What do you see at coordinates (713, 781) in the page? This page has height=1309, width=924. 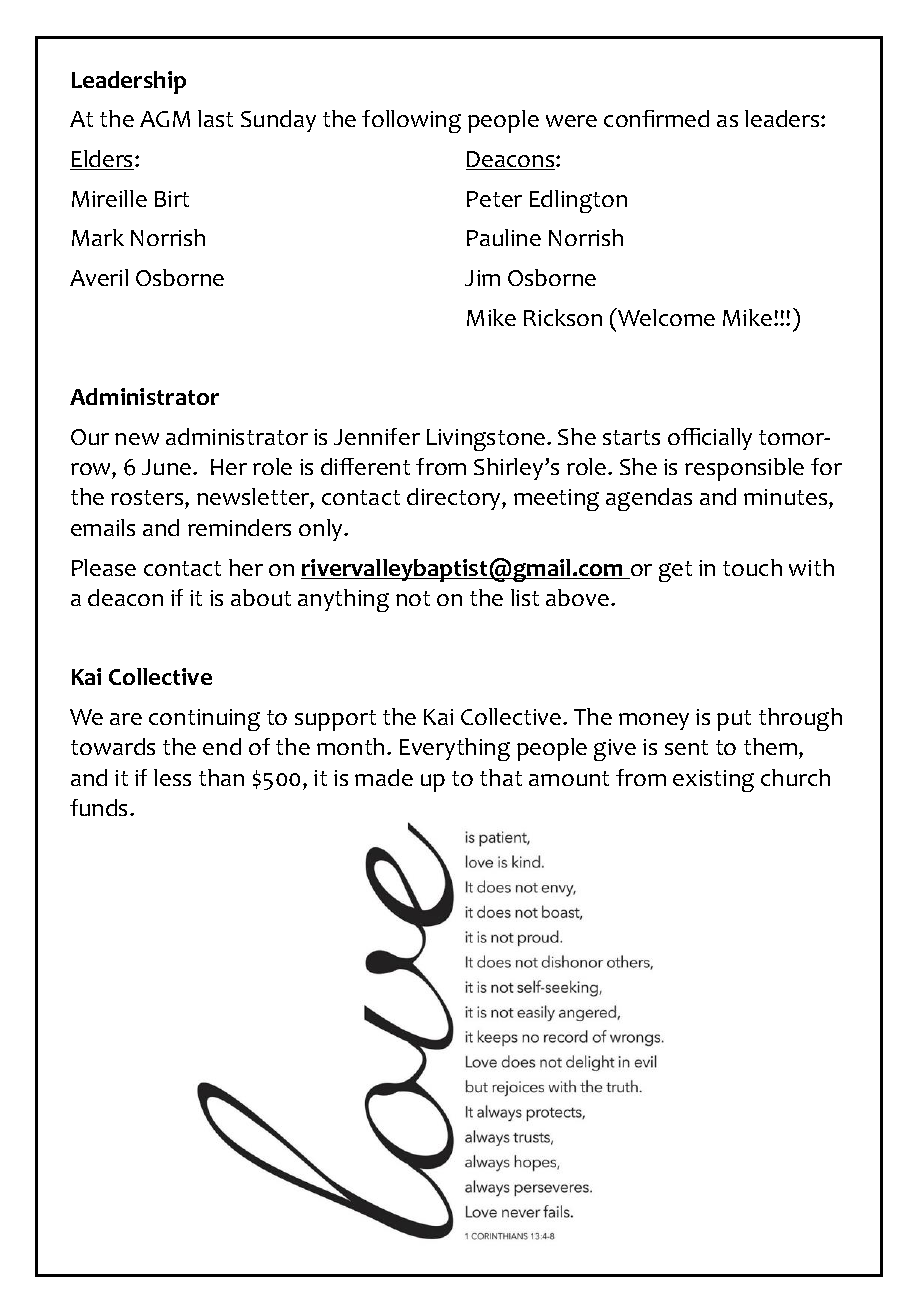 I see `existing` at bounding box center [713, 781].
